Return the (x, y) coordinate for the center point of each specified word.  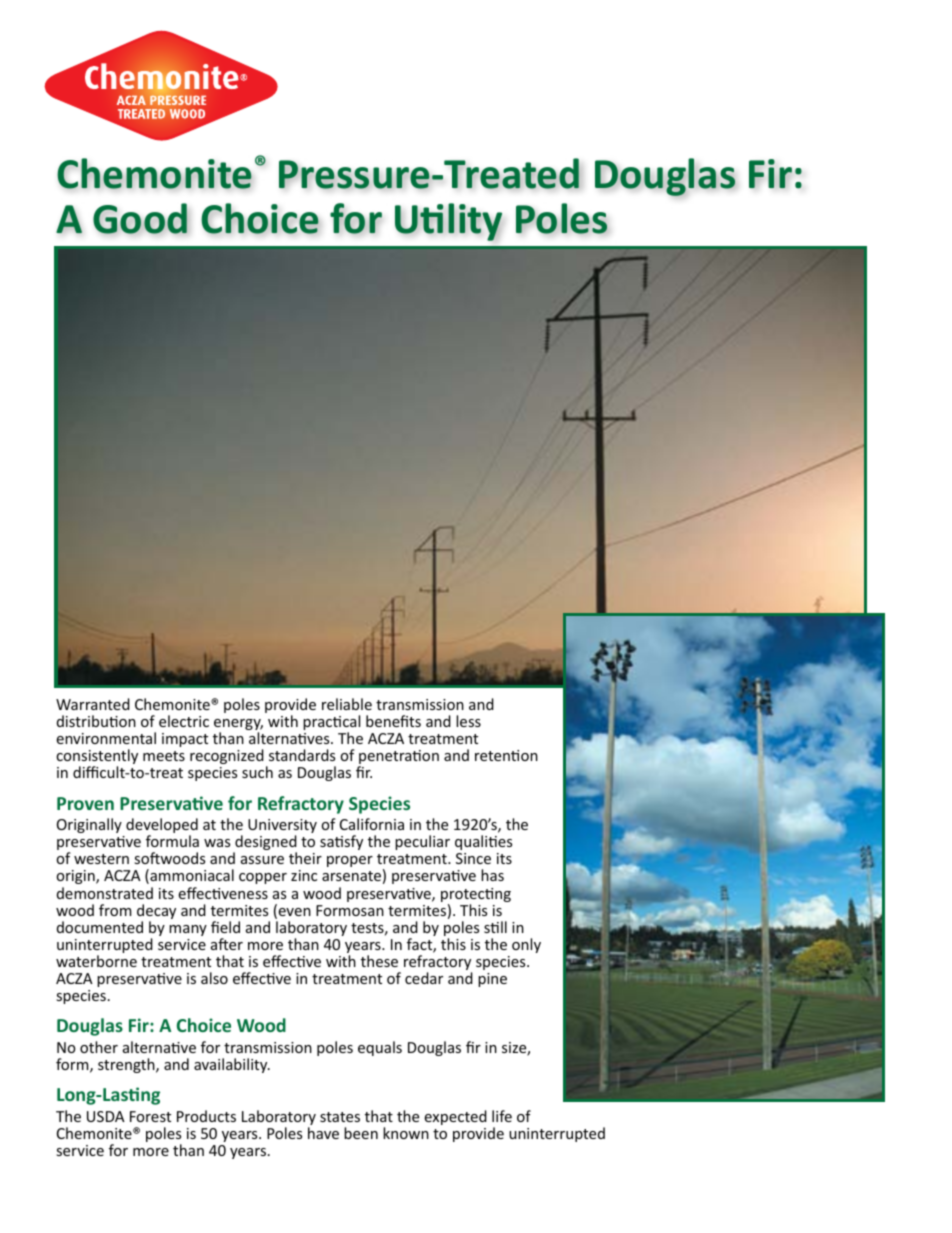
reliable (347, 704)
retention (506, 755)
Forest (150, 1116)
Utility (448, 222)
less (468, 721)
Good (141, 218)
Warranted (93, 704)
